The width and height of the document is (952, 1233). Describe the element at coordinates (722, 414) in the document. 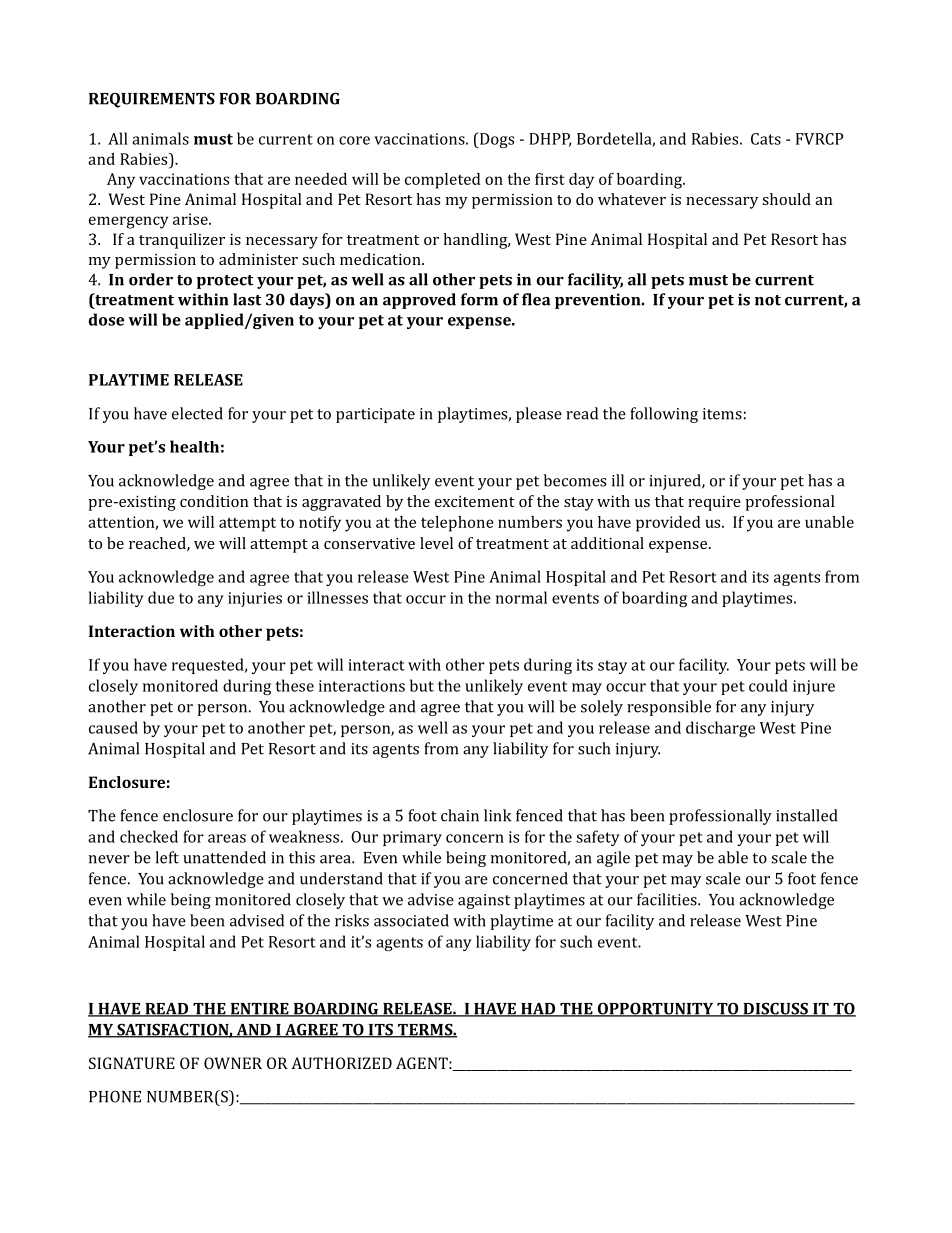

I see `items` at that location.
